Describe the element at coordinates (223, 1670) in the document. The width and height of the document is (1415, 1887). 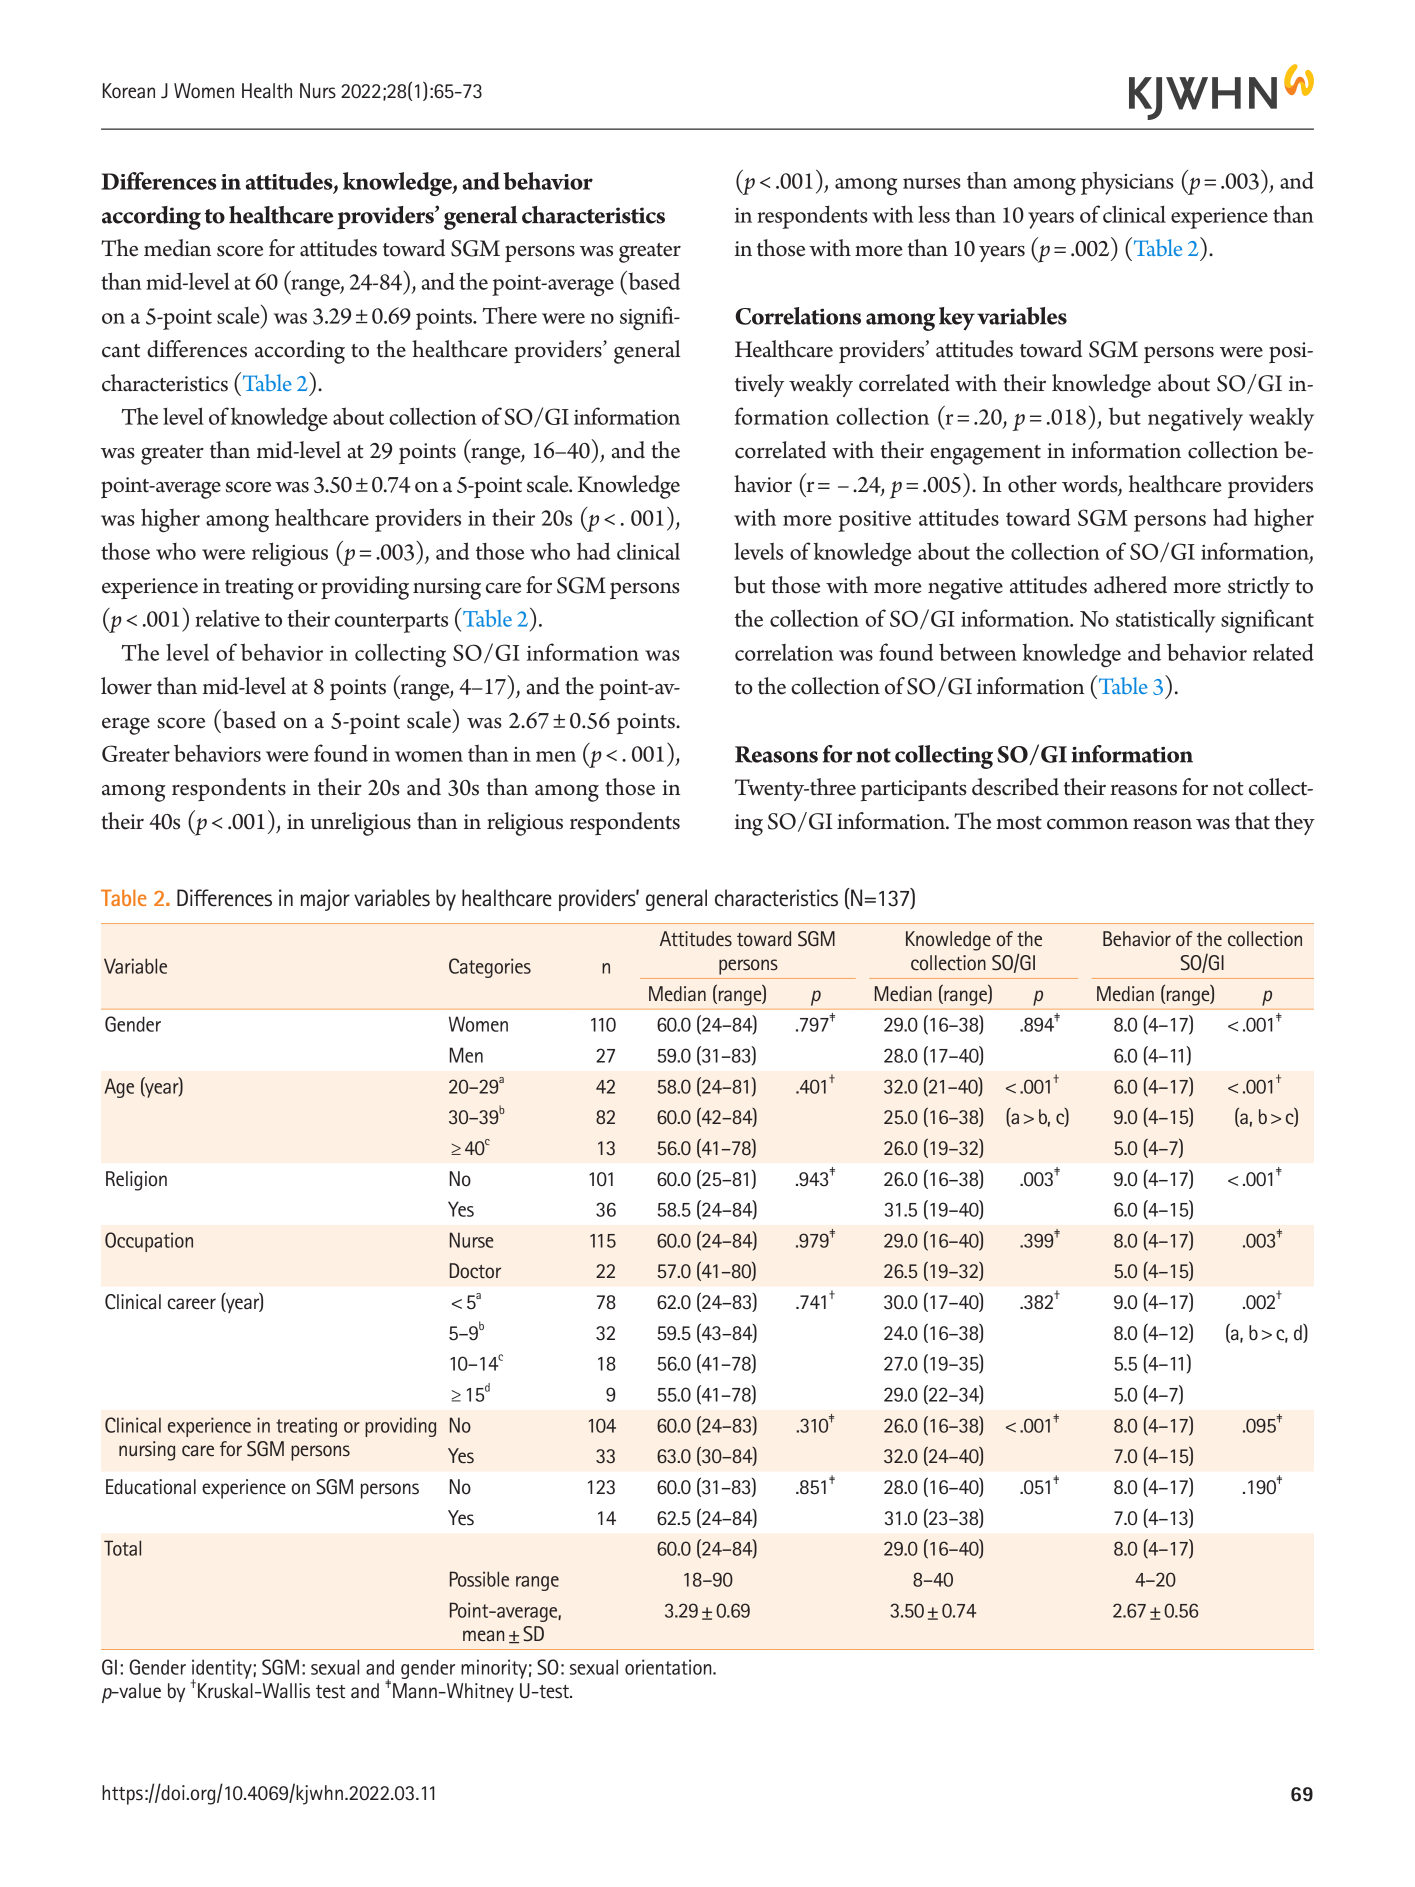
I see `identity` at that location.
